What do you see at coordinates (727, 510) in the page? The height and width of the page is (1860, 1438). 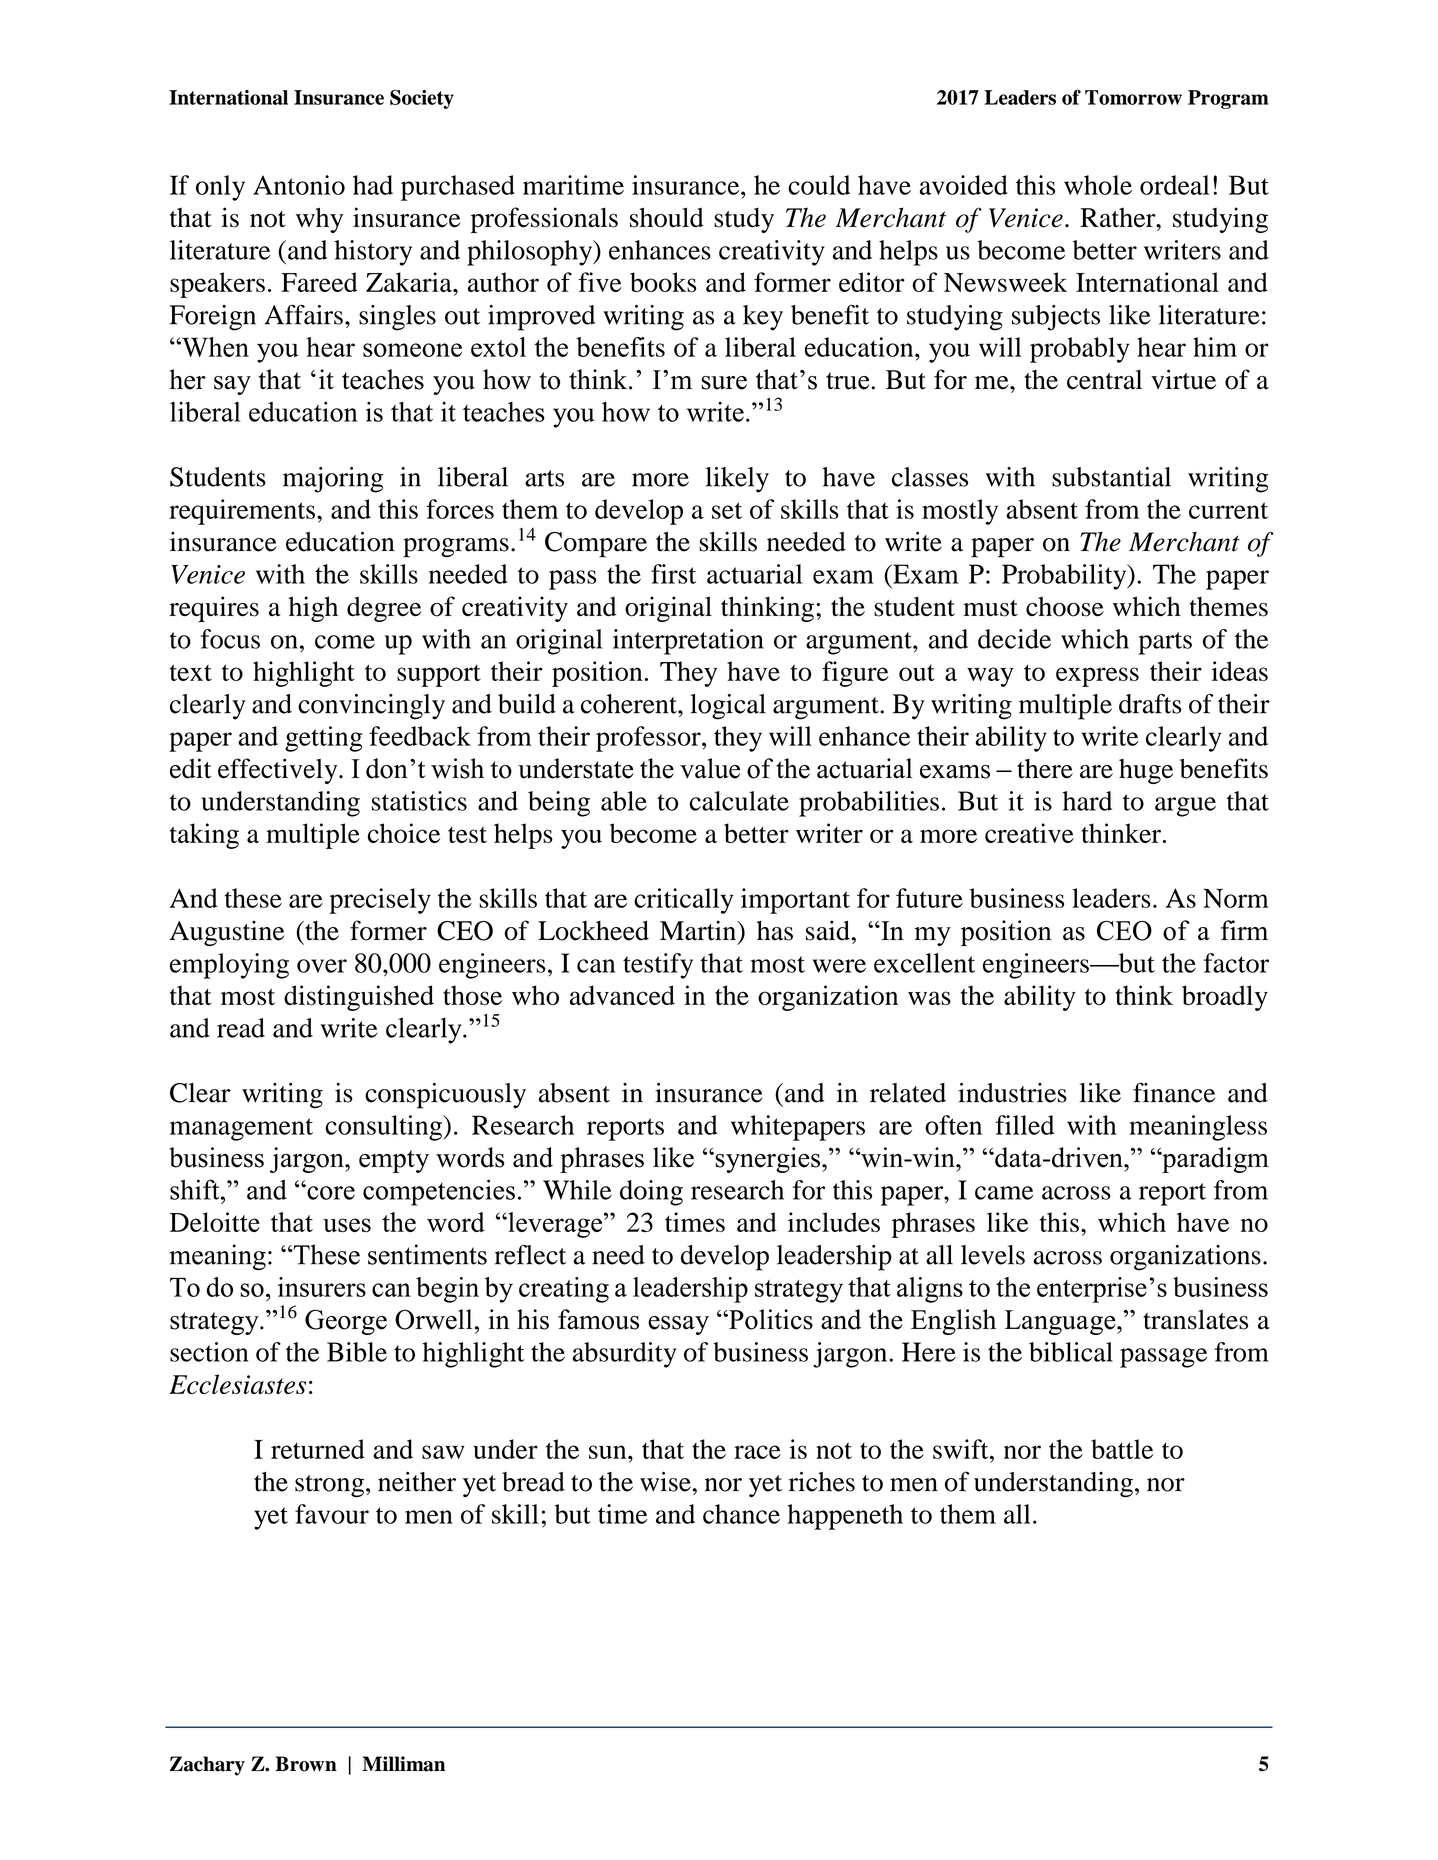 I see `set` at bounding box center [727, 510].
